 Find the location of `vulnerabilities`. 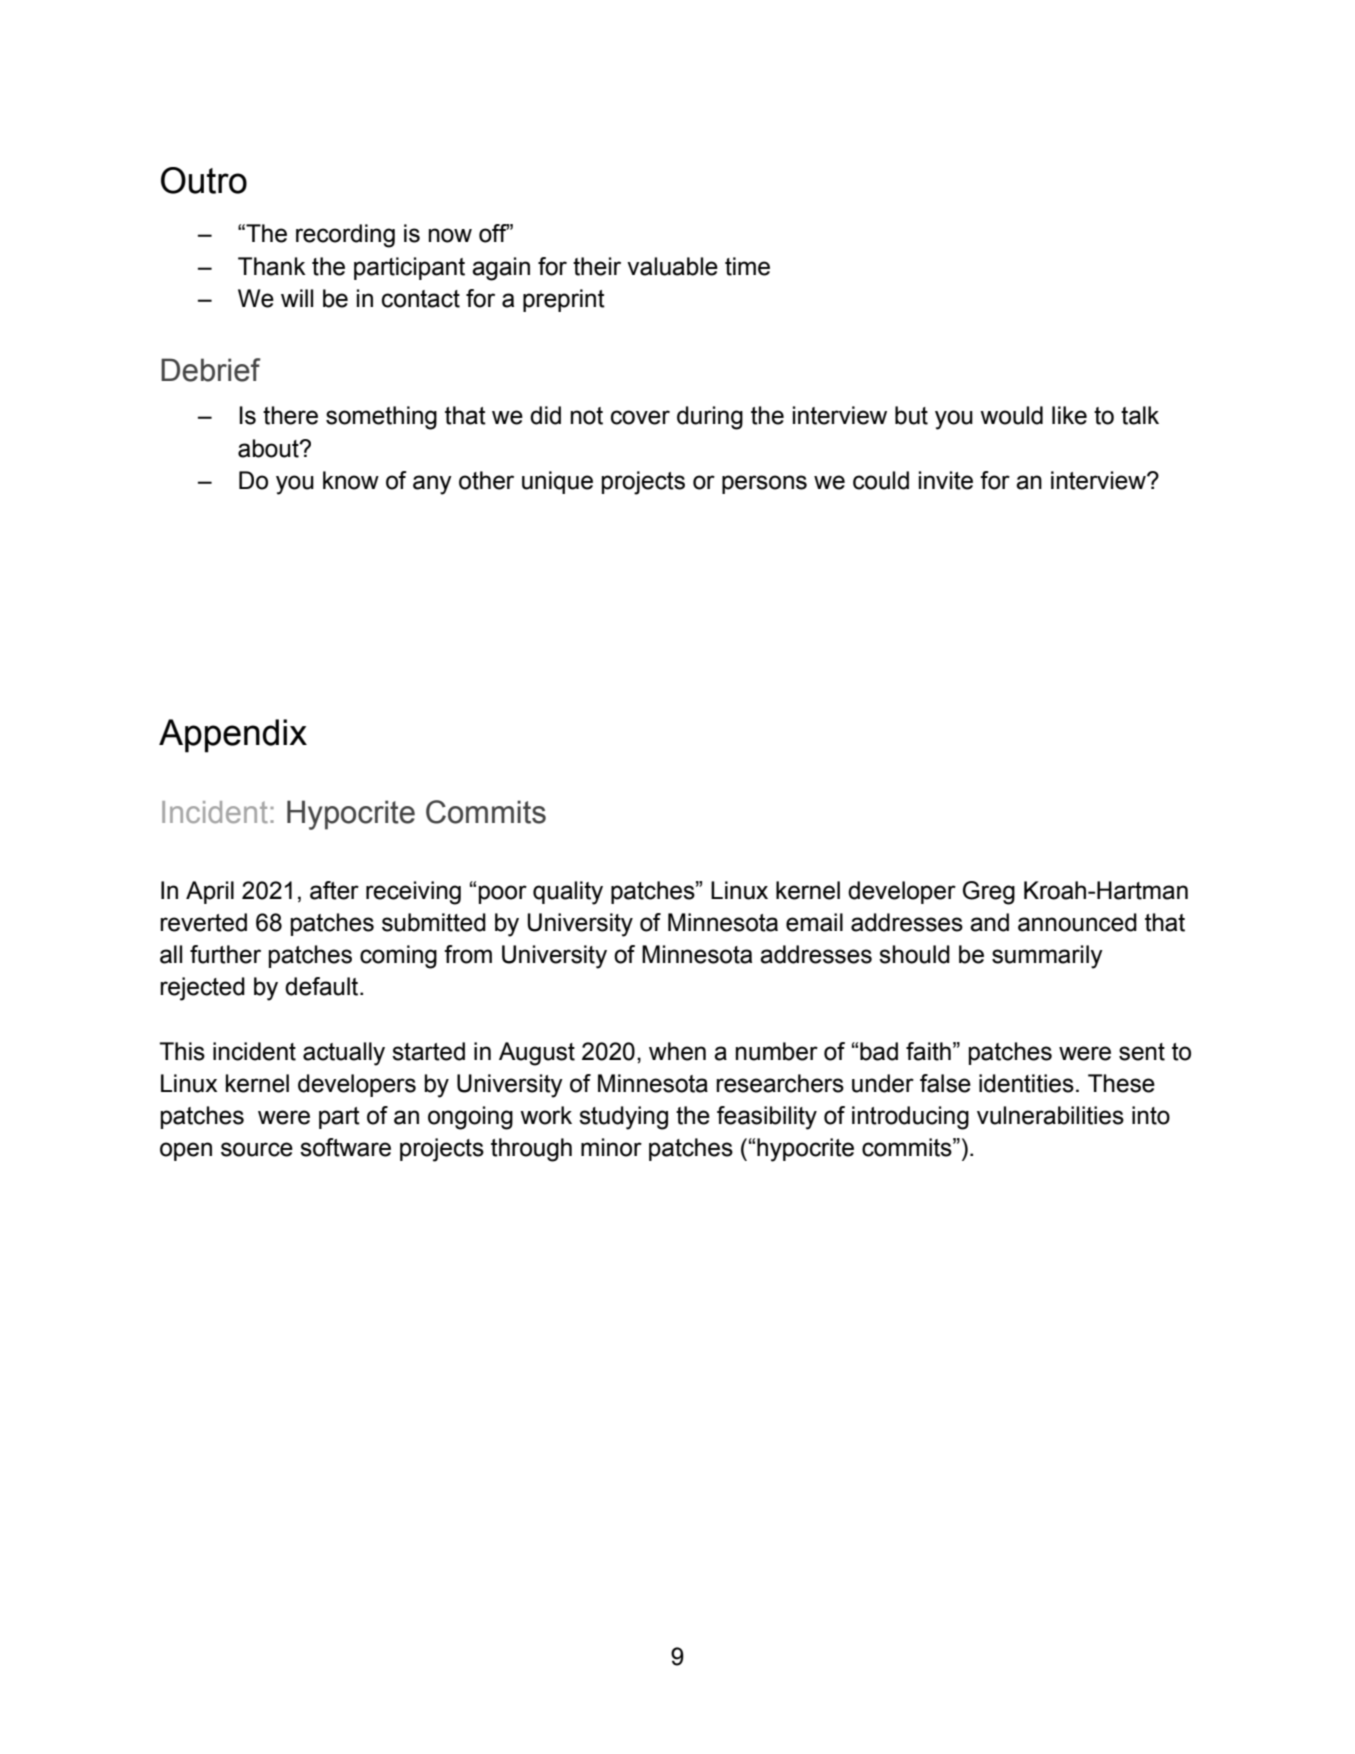

vulnerabilities is located at coordinates (1050, 1115).
